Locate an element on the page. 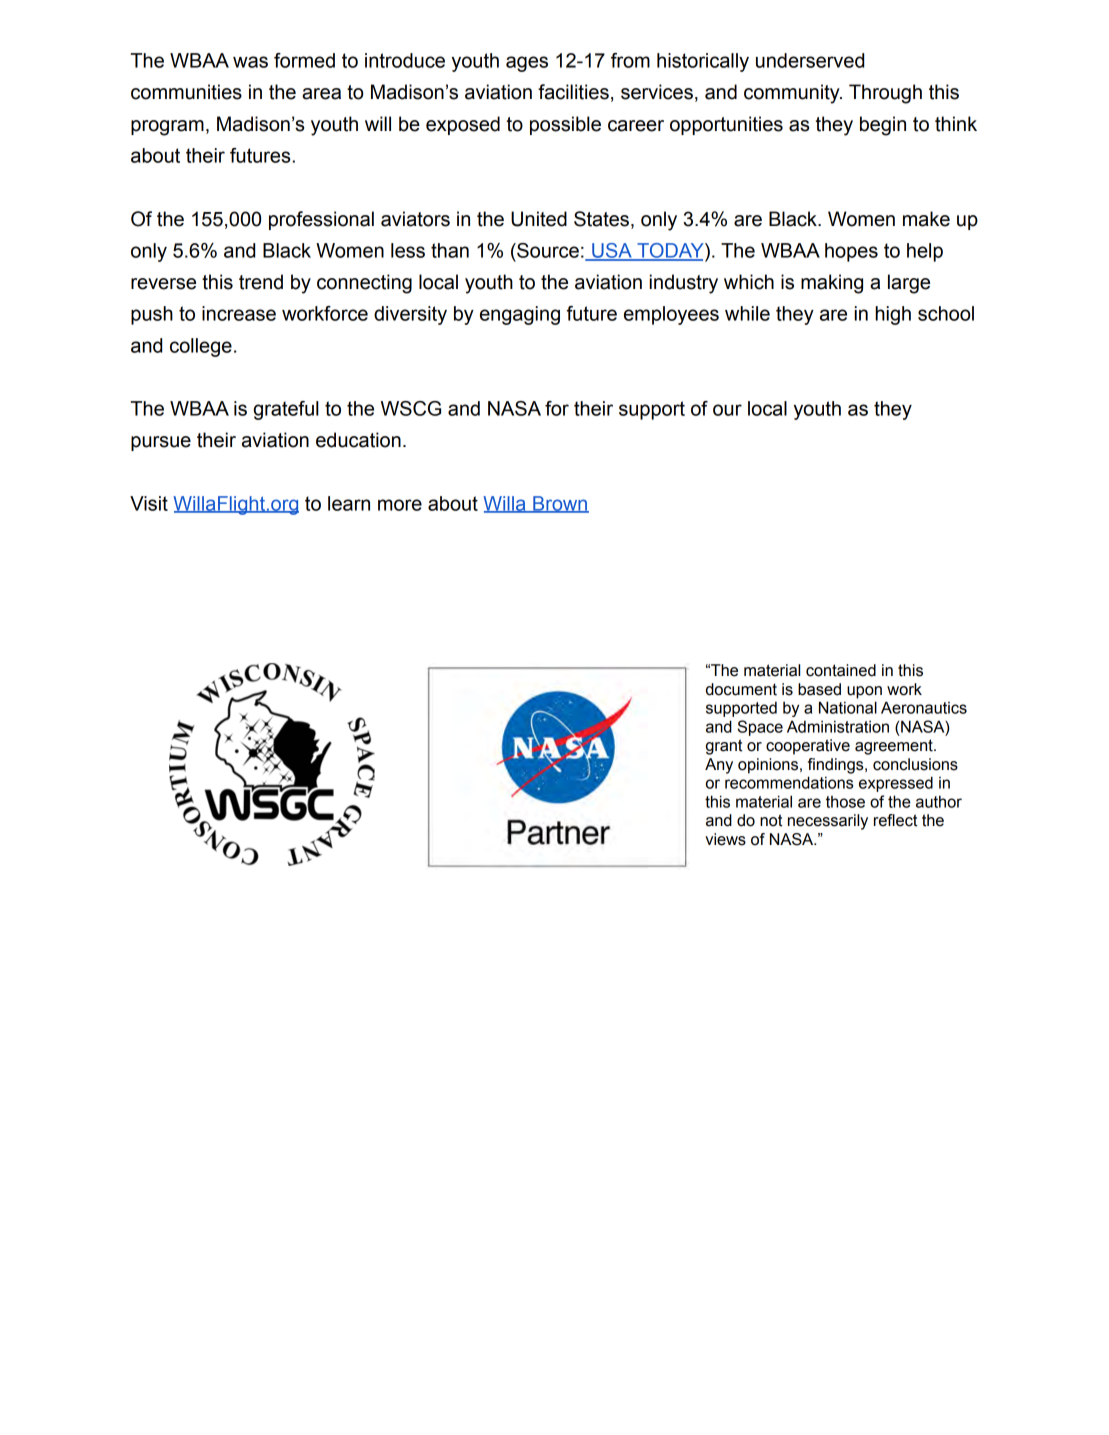 The height and width of the page is (1435, 1109). pursue is located at coordinates (161, 443).
